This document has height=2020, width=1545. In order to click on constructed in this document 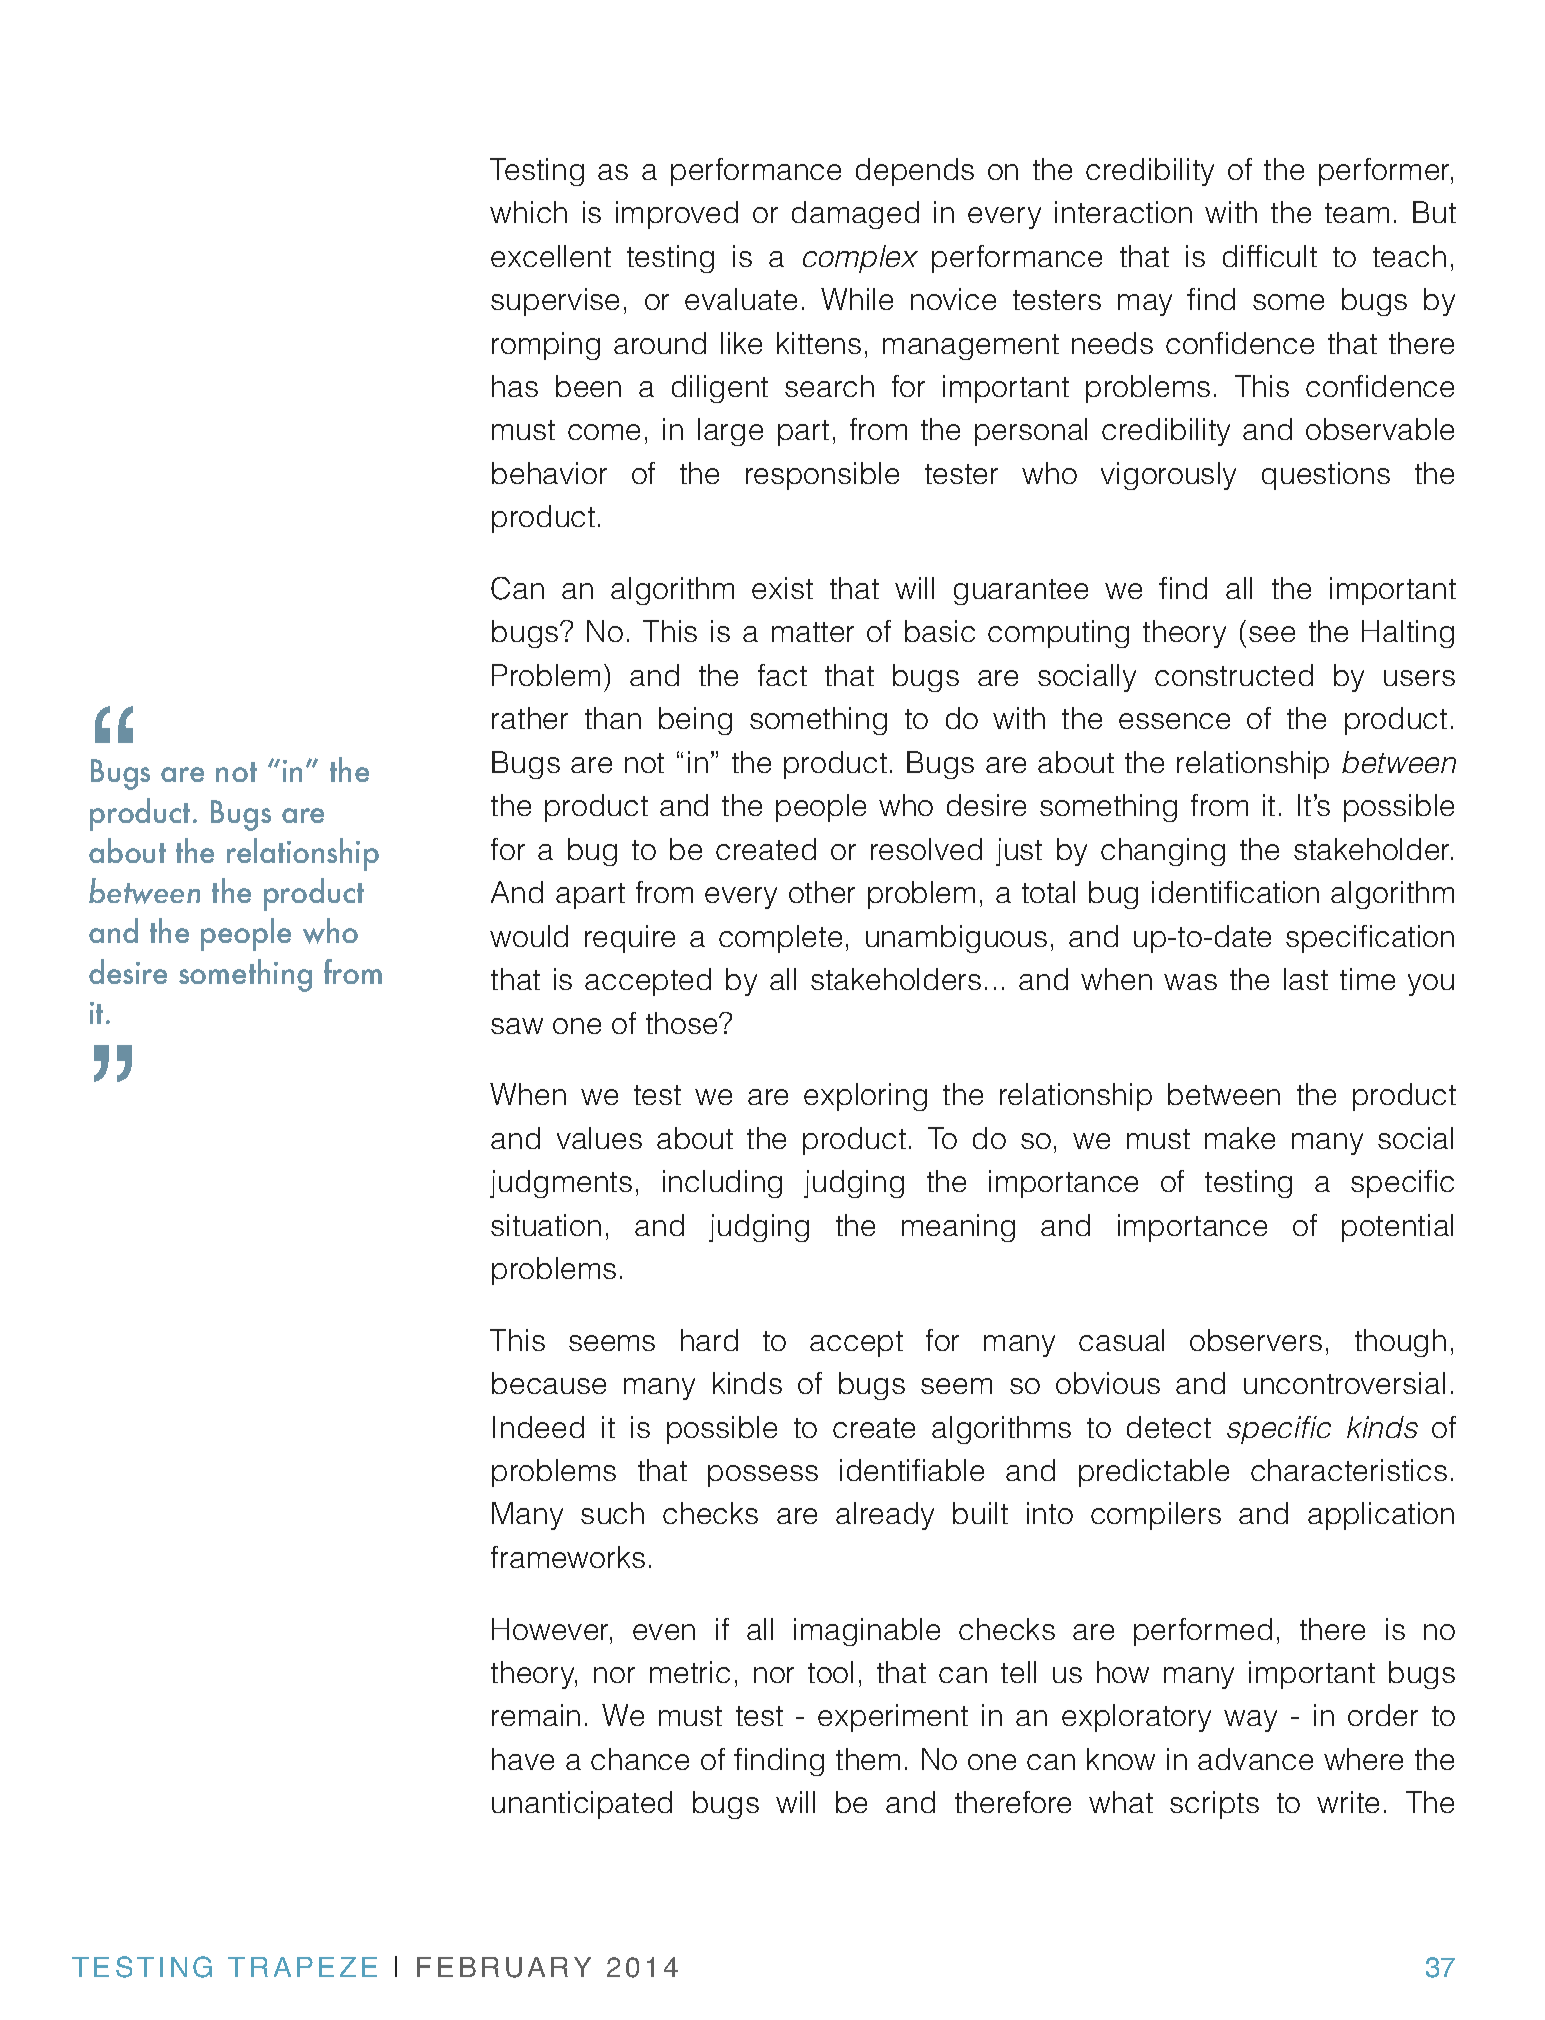, I will do `click(1234, 675)`.
